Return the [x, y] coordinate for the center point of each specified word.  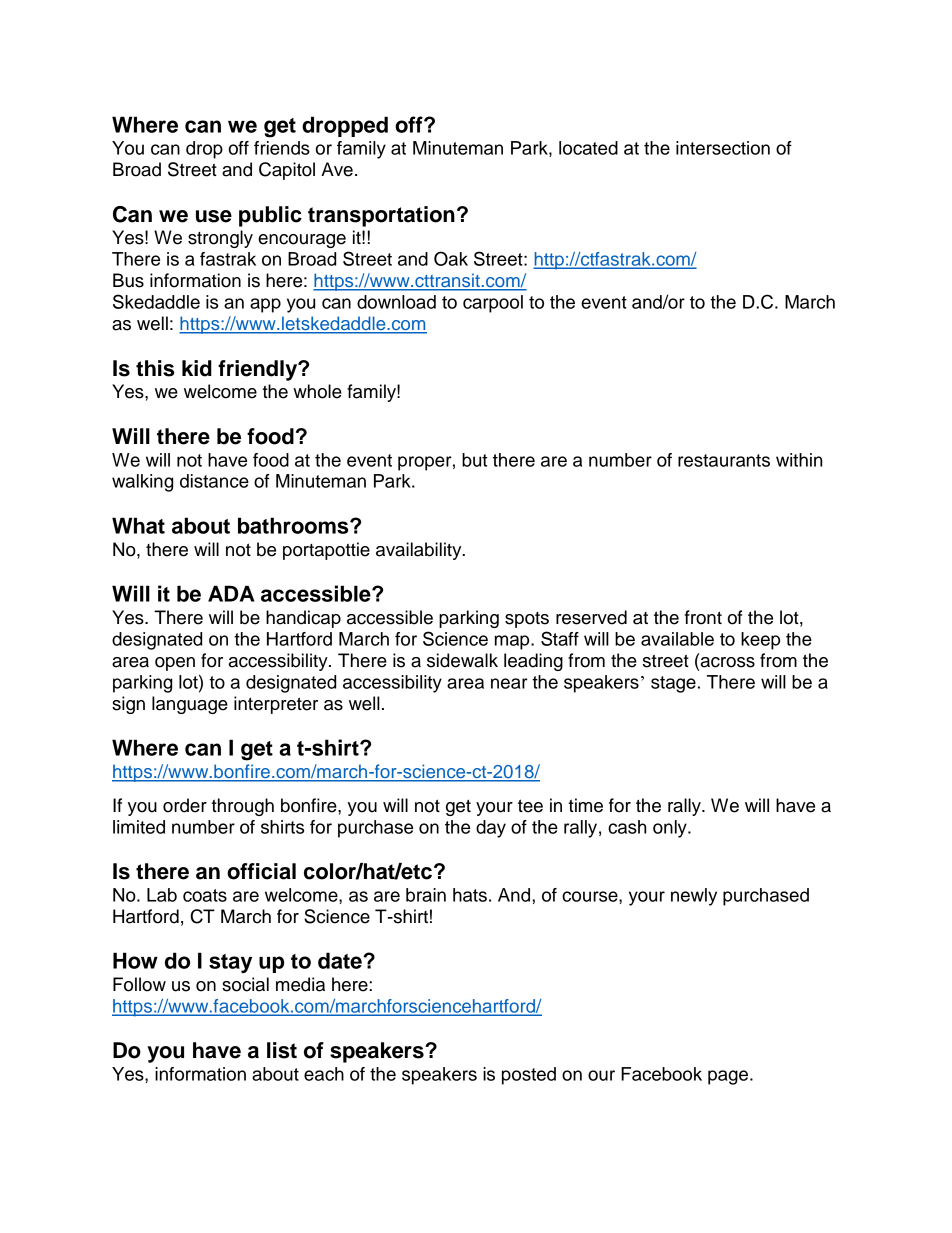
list [282, 1050]
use [214, 216]
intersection [723, 148]
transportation [381, 216]
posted [529, 1076]
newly [694, 897]
